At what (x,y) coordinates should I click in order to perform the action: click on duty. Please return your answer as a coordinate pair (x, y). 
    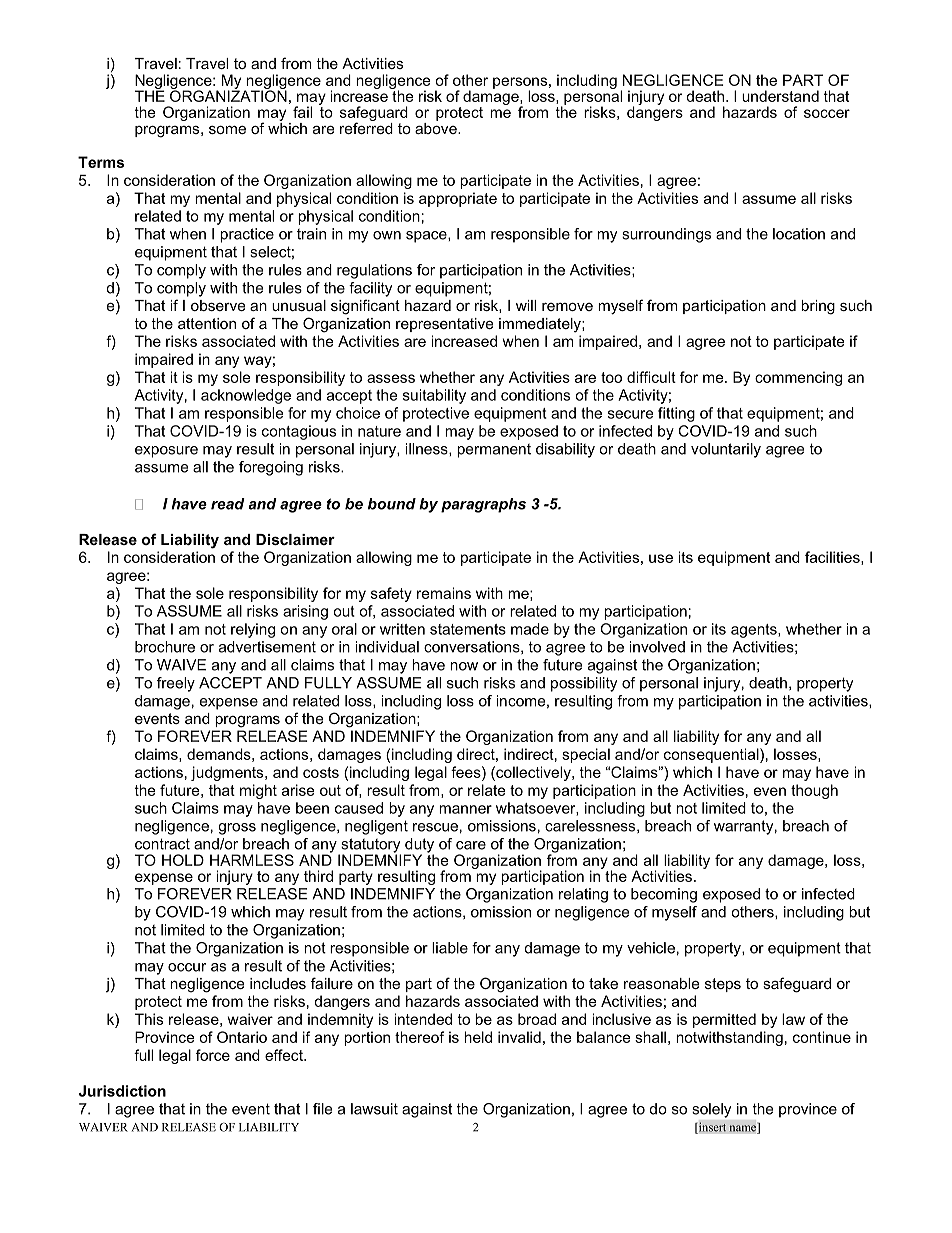
    Looking at the image, I should click on (419, 846).
